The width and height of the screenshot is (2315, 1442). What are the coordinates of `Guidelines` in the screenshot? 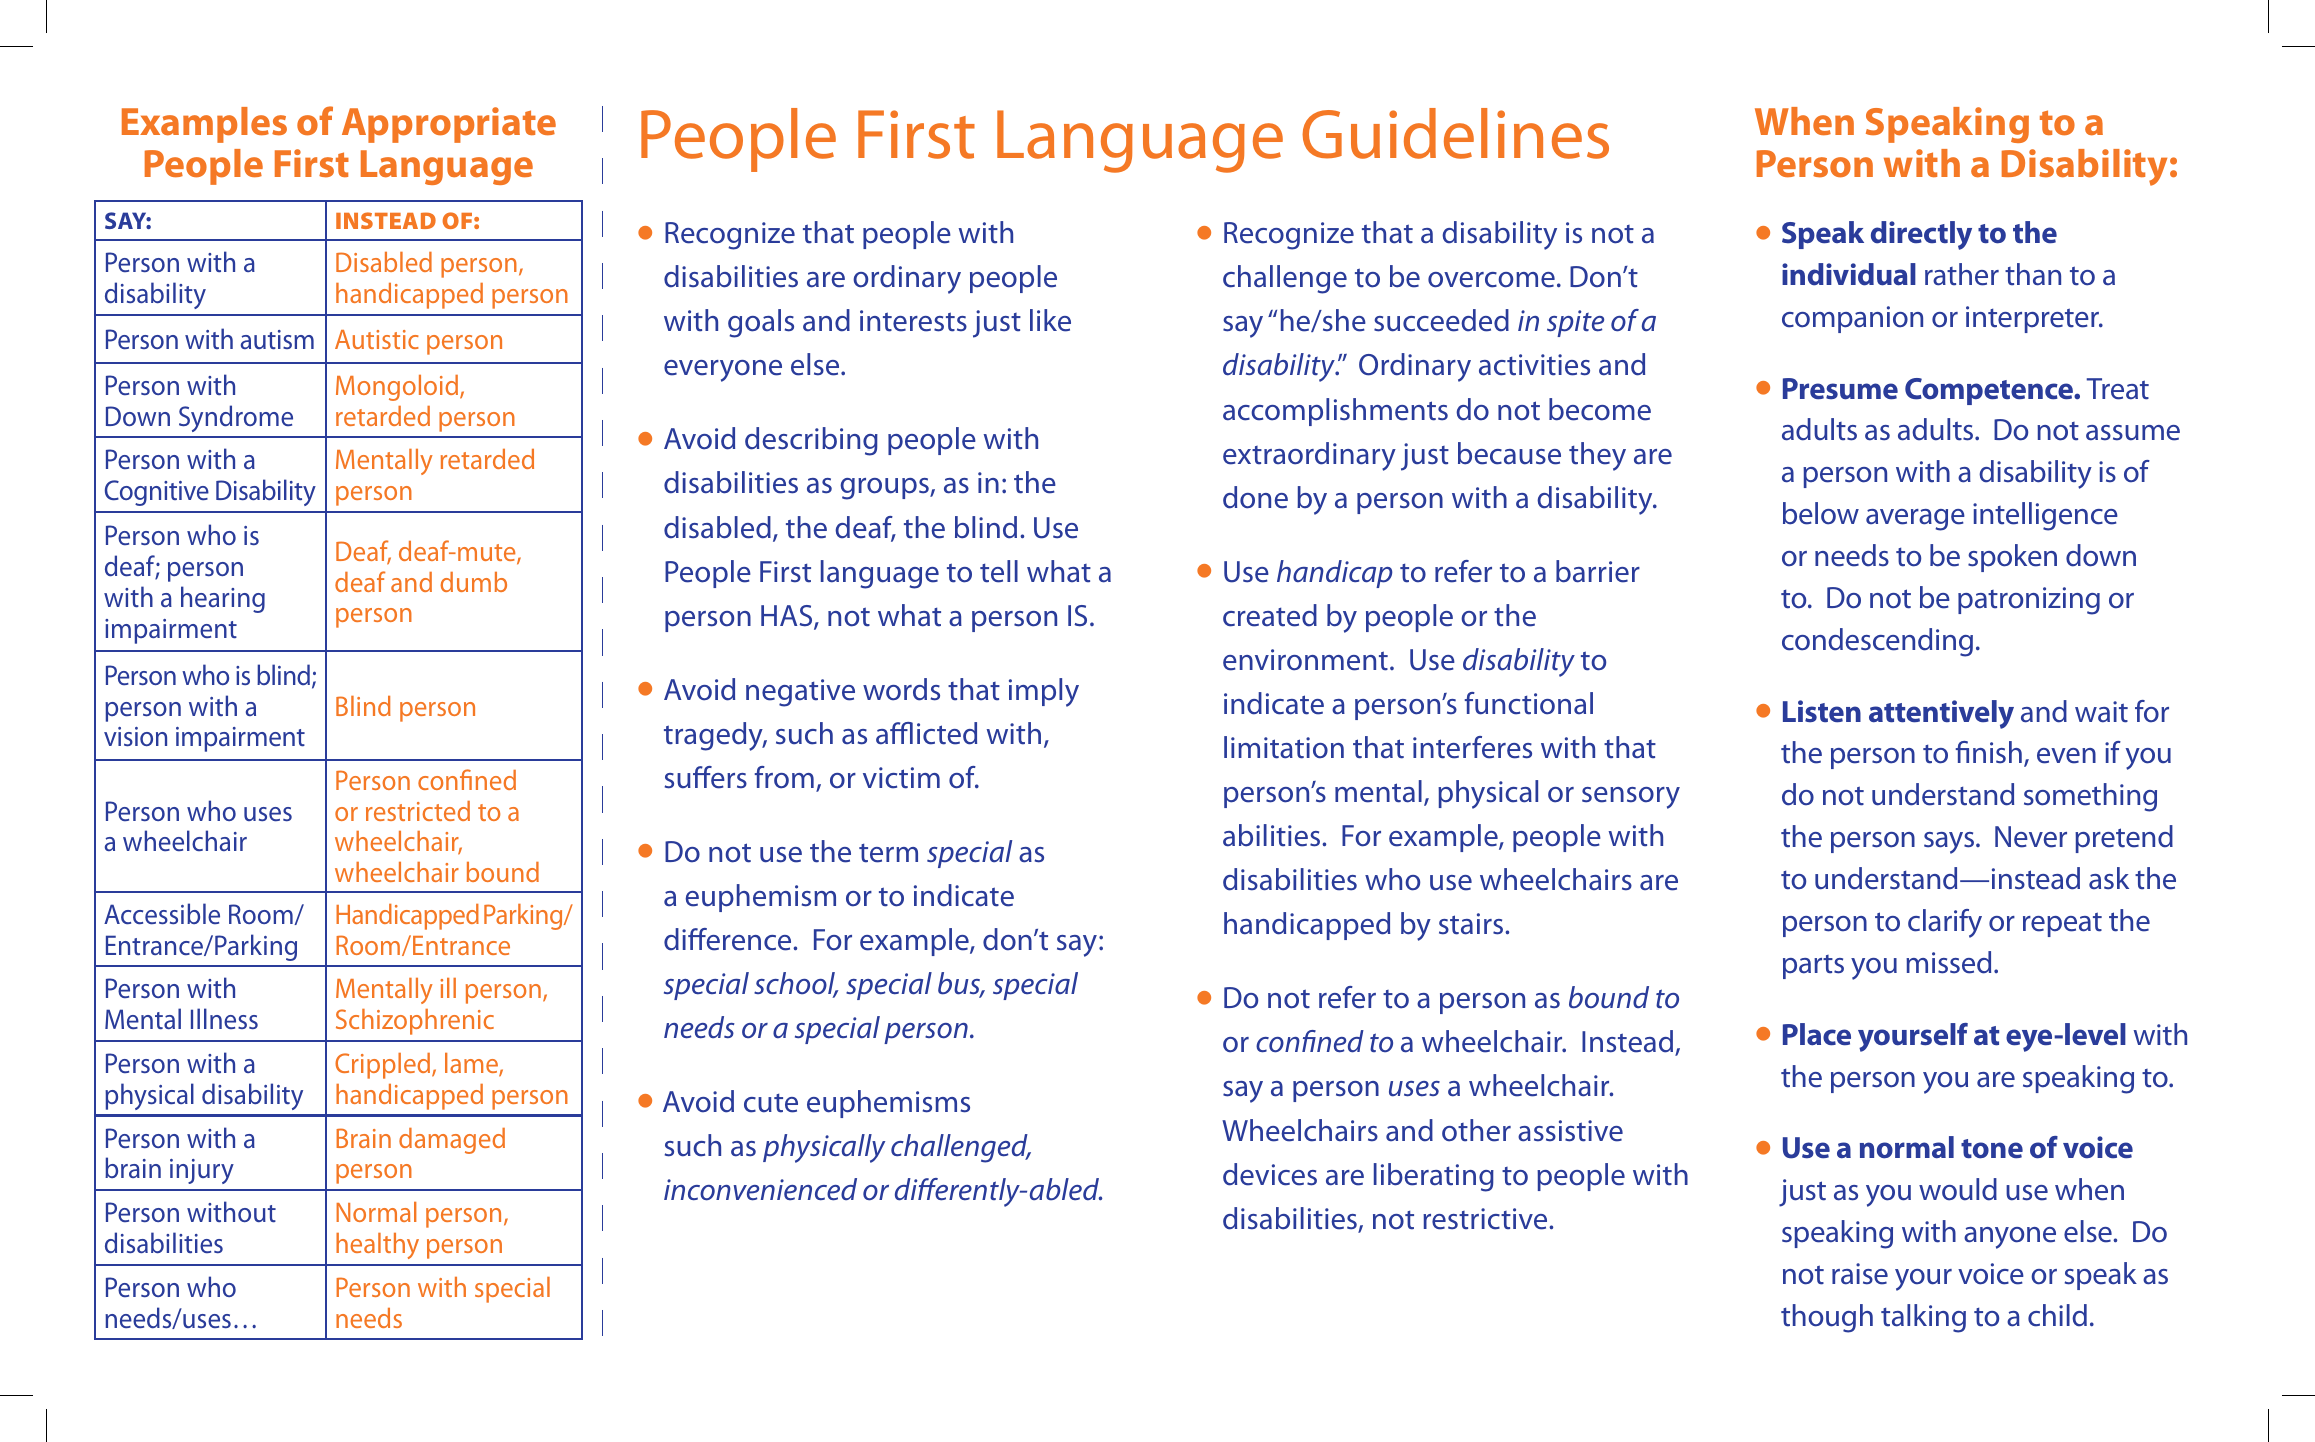 It's located at (1455, 133).
